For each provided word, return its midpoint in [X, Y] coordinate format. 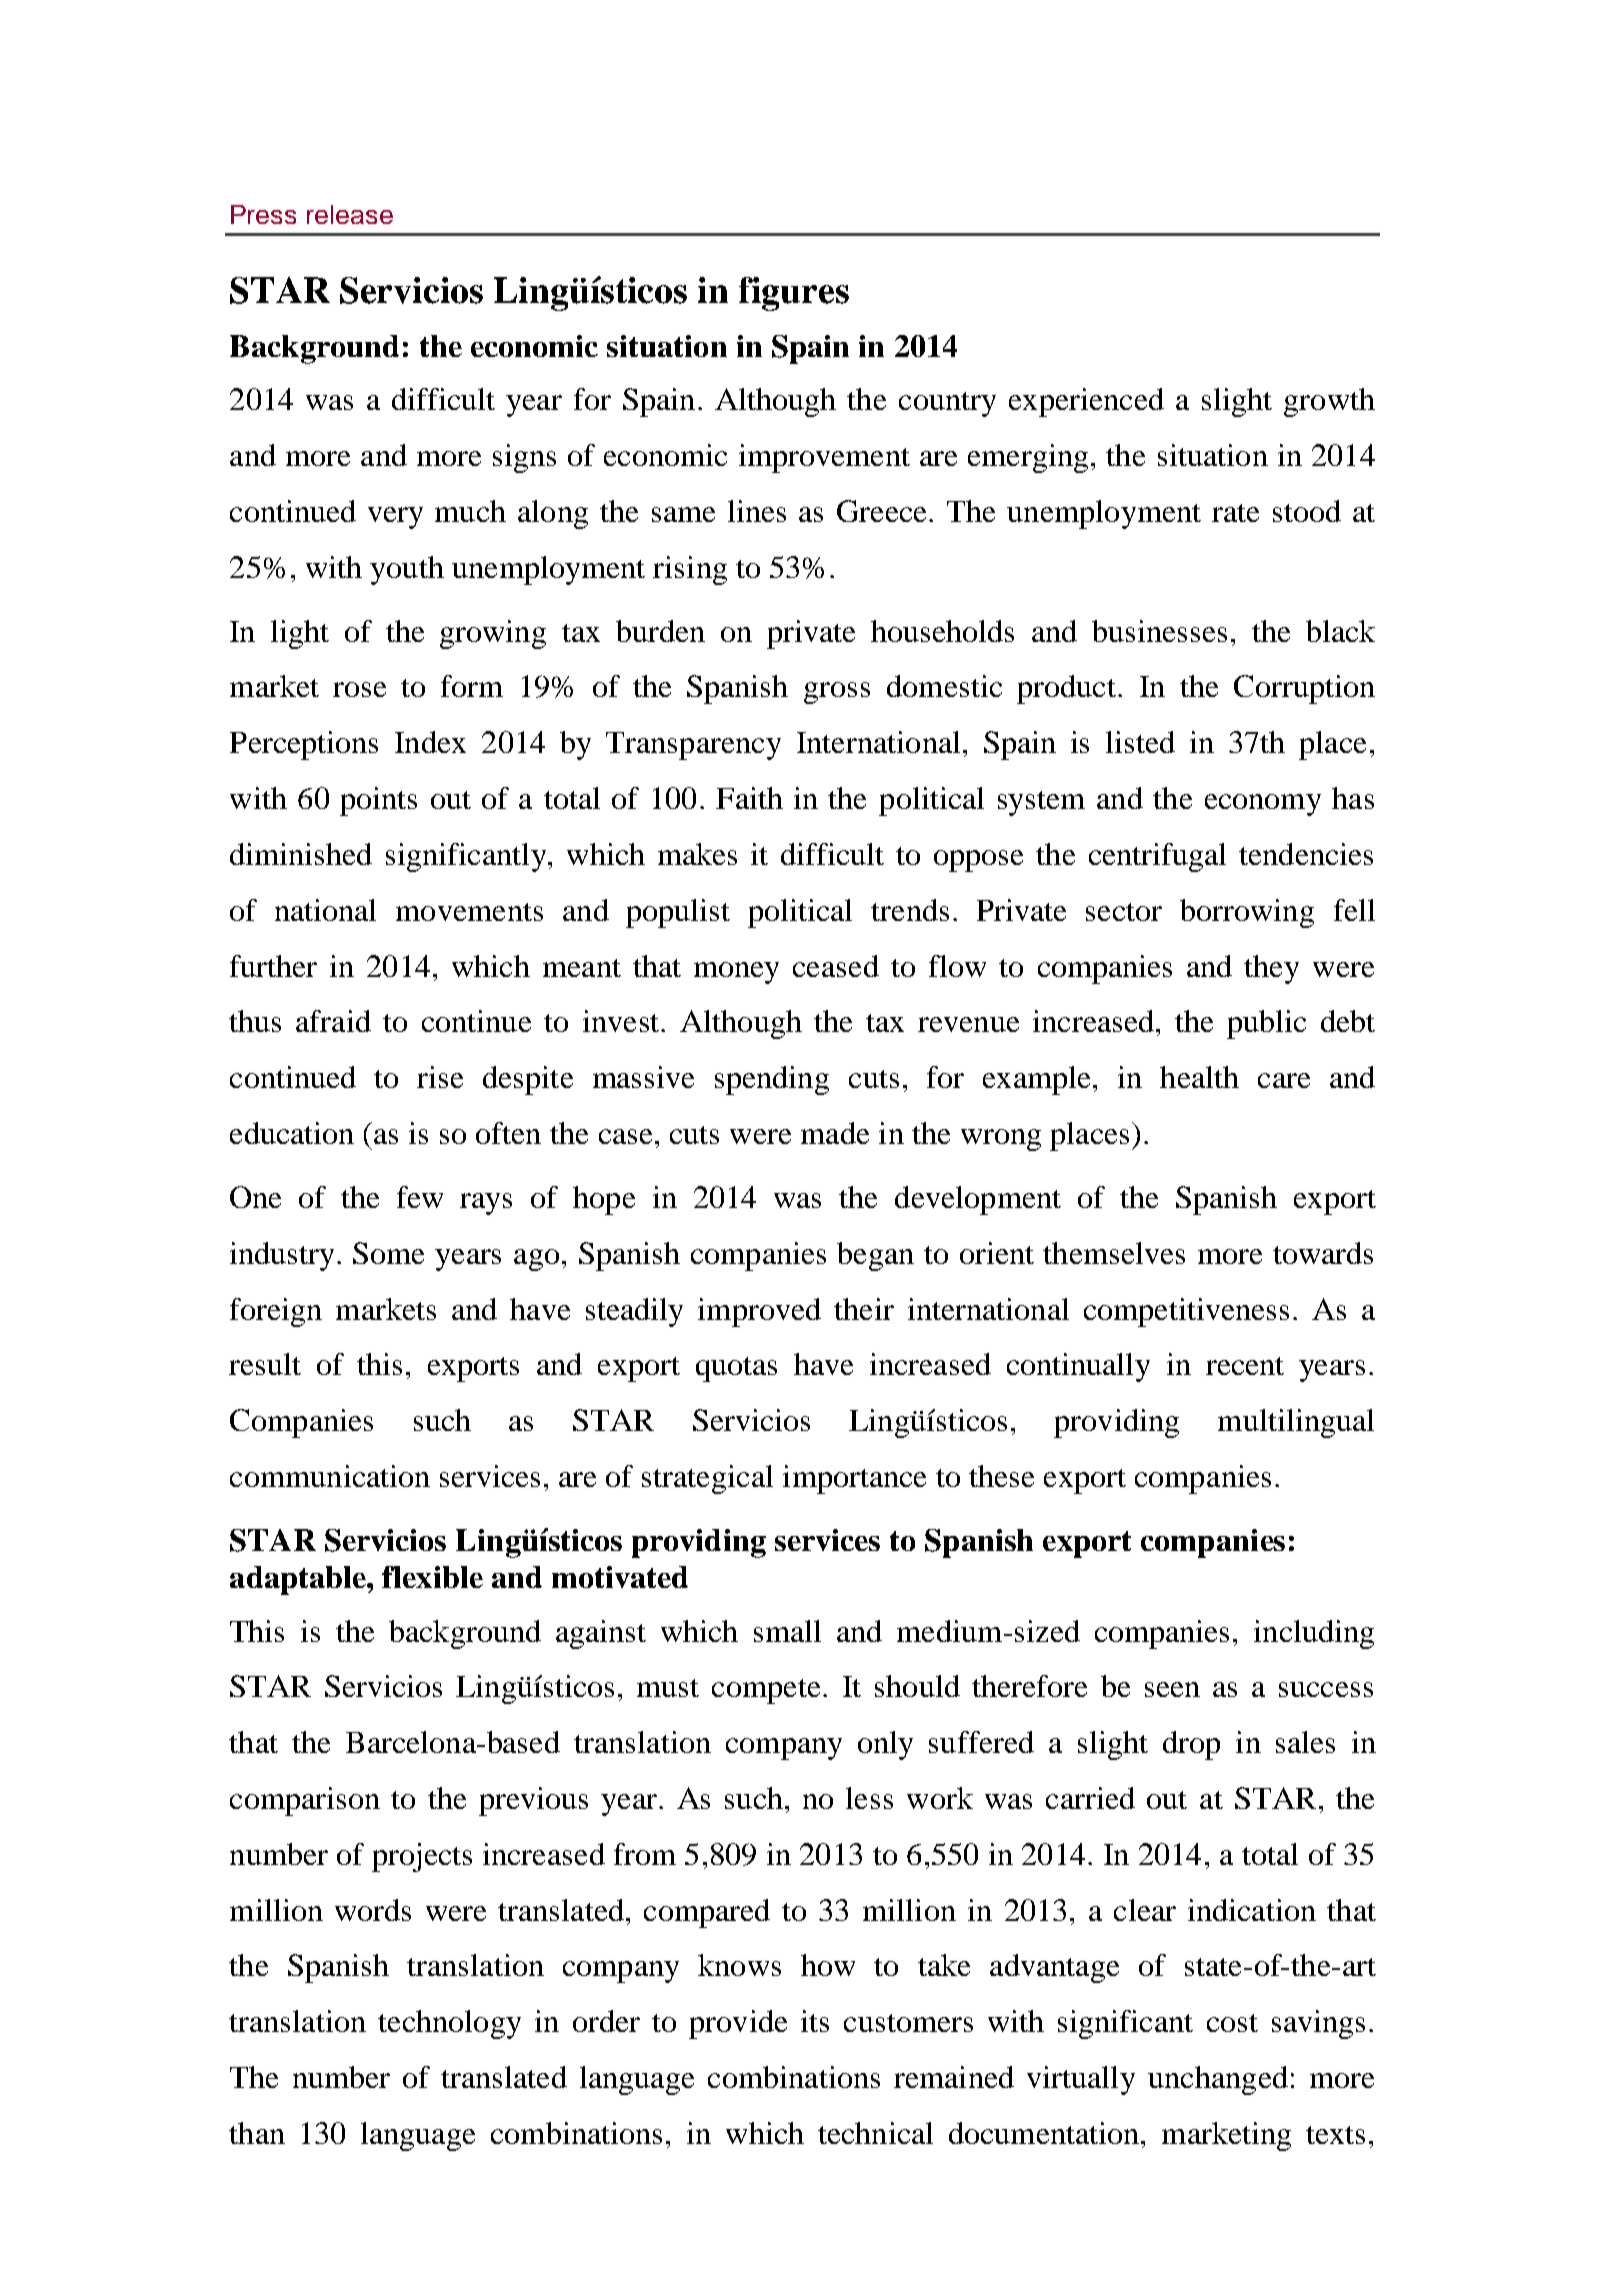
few [420, 1197]
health [1199, 1077]
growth [1329, 402]
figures [794, 294]
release [350, 214]
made [835, 1133]
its [815, 2021]
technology [449, 2024]
